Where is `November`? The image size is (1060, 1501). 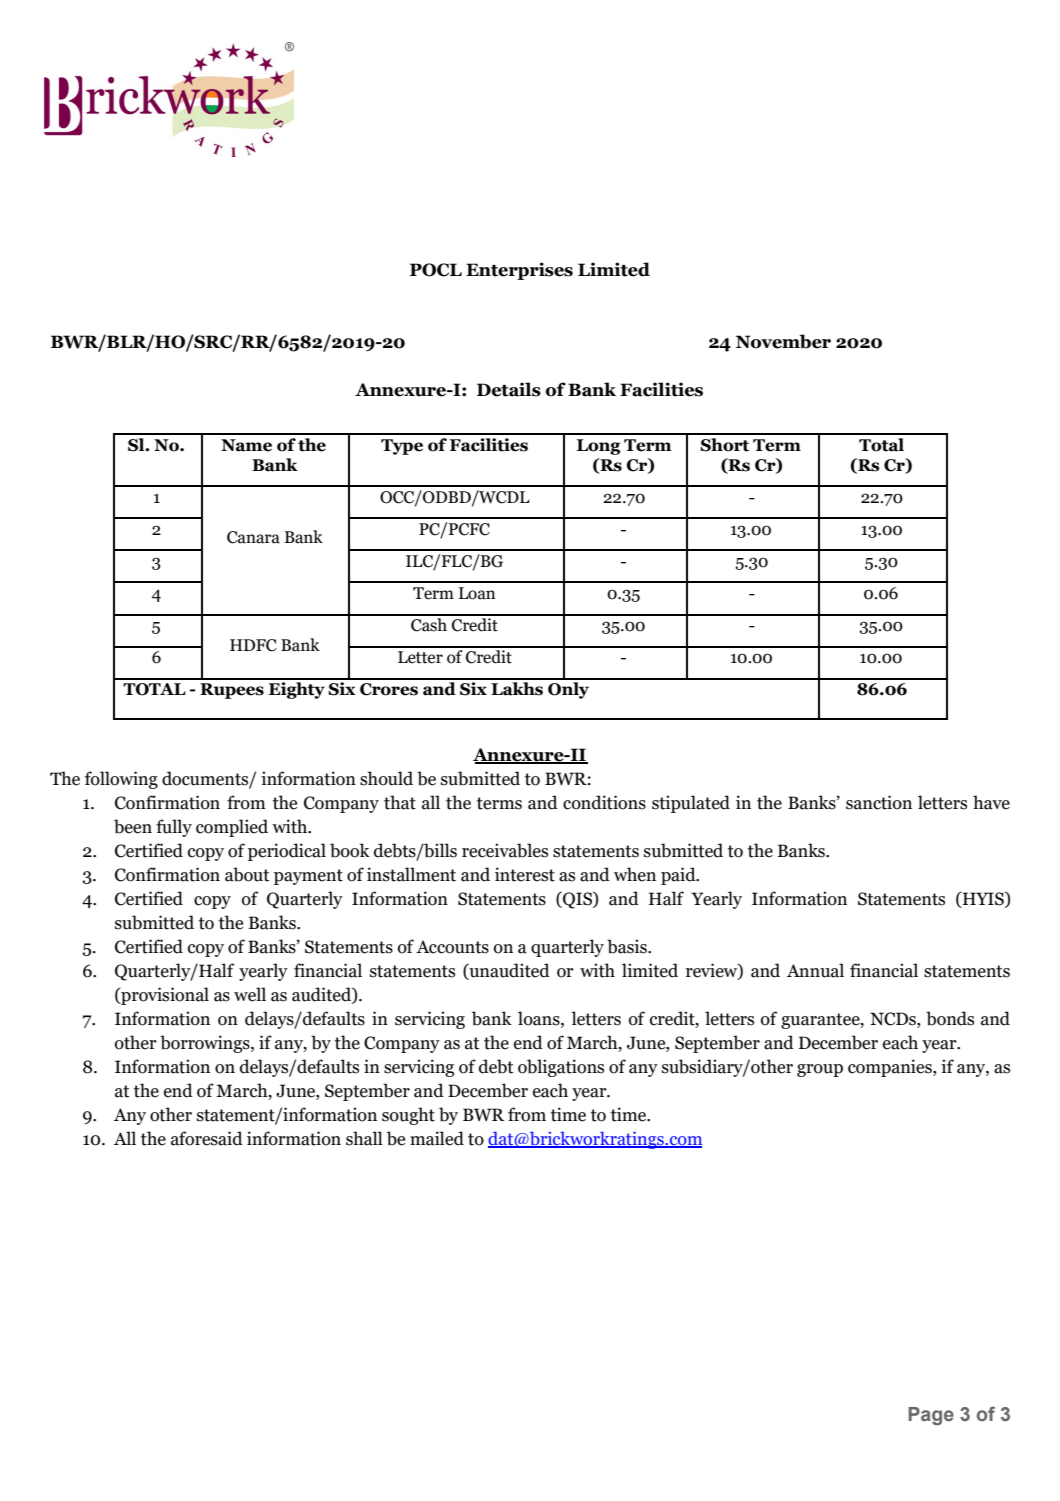
November is located at coordinates (783, 341).
